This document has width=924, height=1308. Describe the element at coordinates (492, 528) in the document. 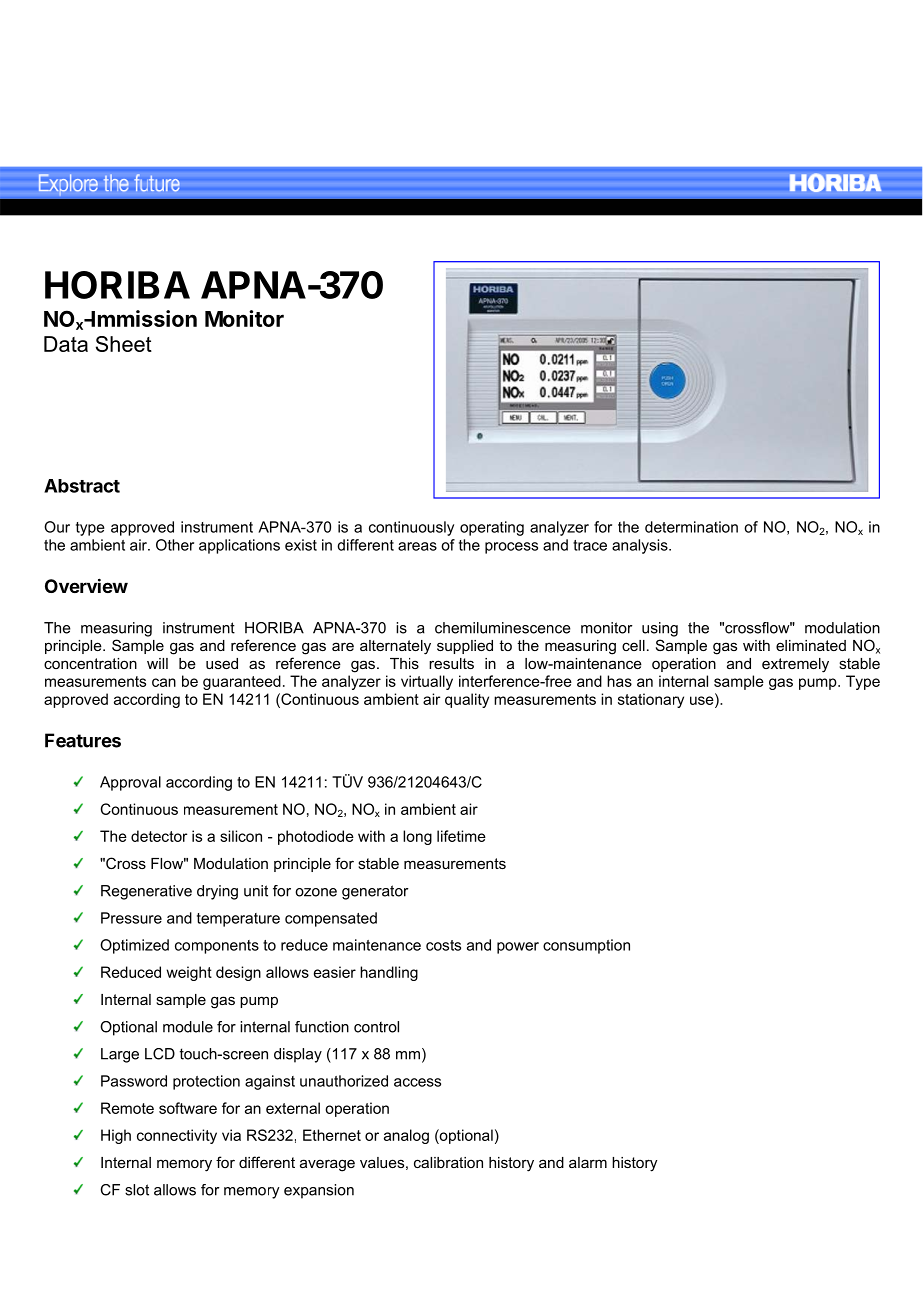

I see `operating` at that location.
